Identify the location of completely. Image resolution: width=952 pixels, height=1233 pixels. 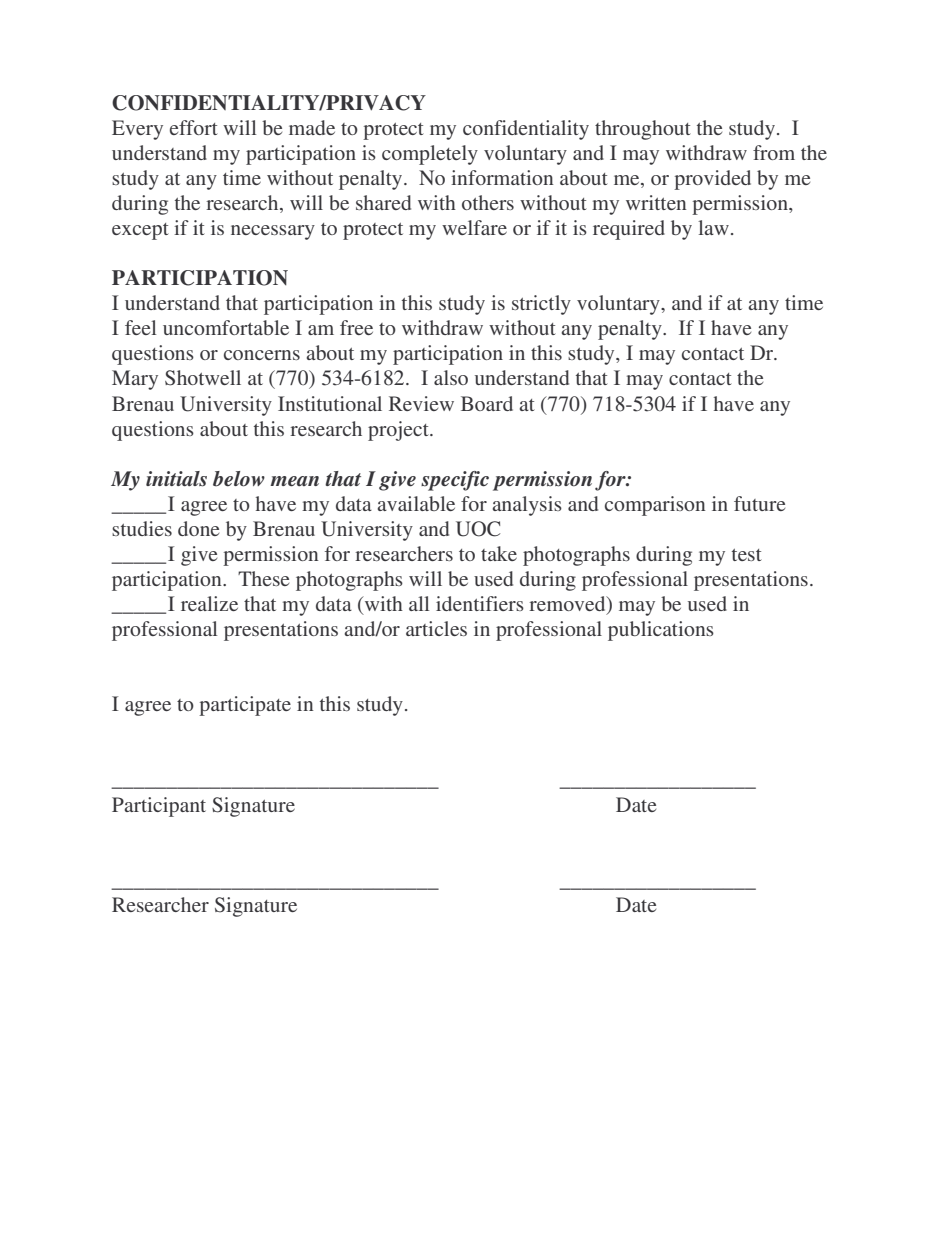
(430, 155).
